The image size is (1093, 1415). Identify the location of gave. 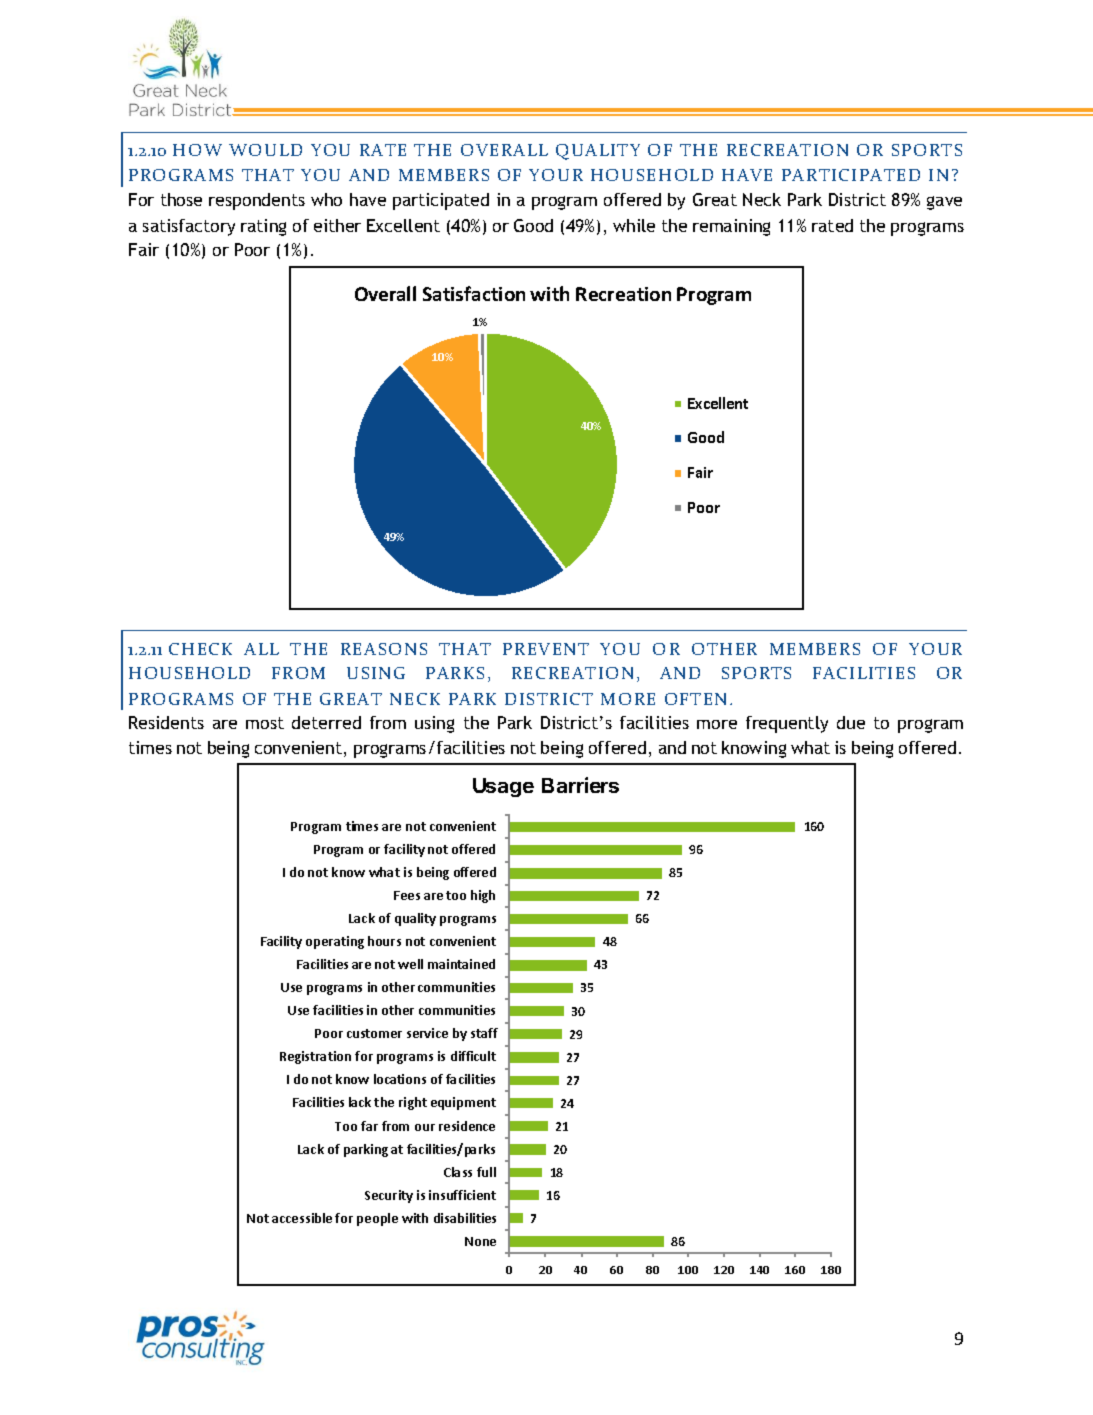
(944, 203).
